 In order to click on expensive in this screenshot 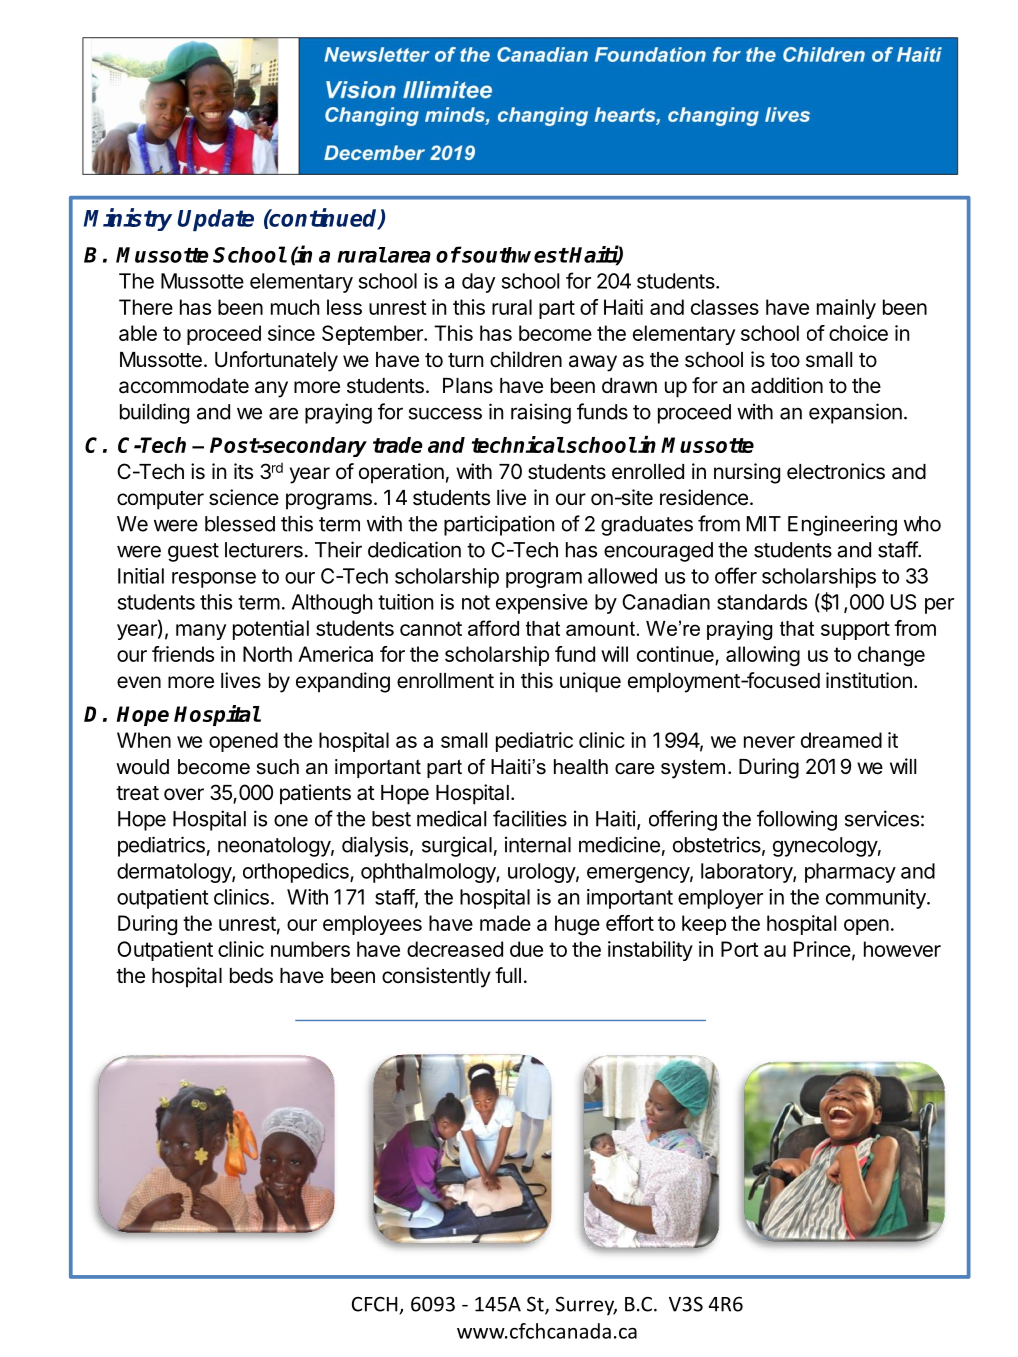, I will do `click(542, 604)`.
